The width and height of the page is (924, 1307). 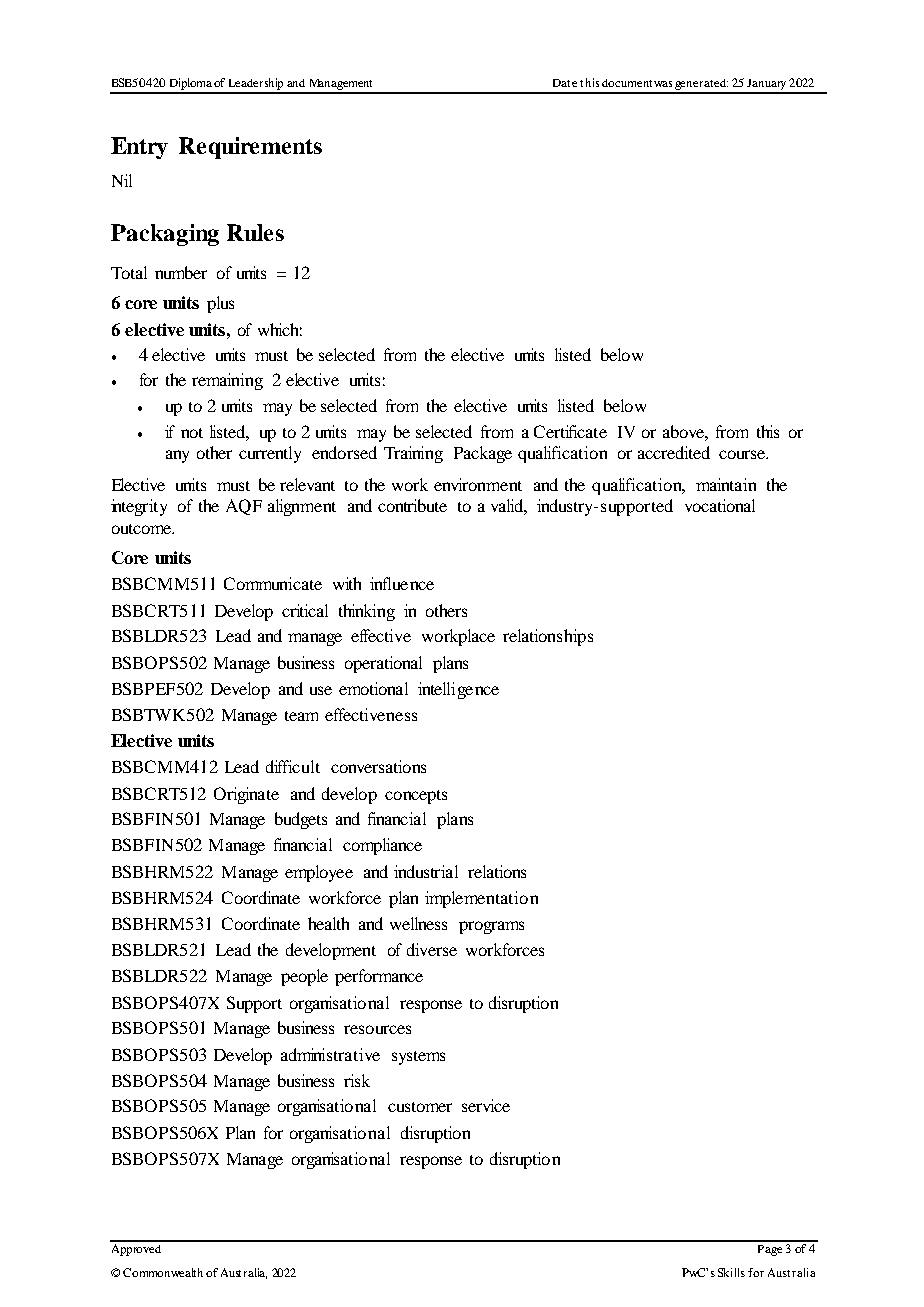 What do you see at coordinates (250, 148) in the page?
I see `Requirements` at bounding box center [250, 148].
